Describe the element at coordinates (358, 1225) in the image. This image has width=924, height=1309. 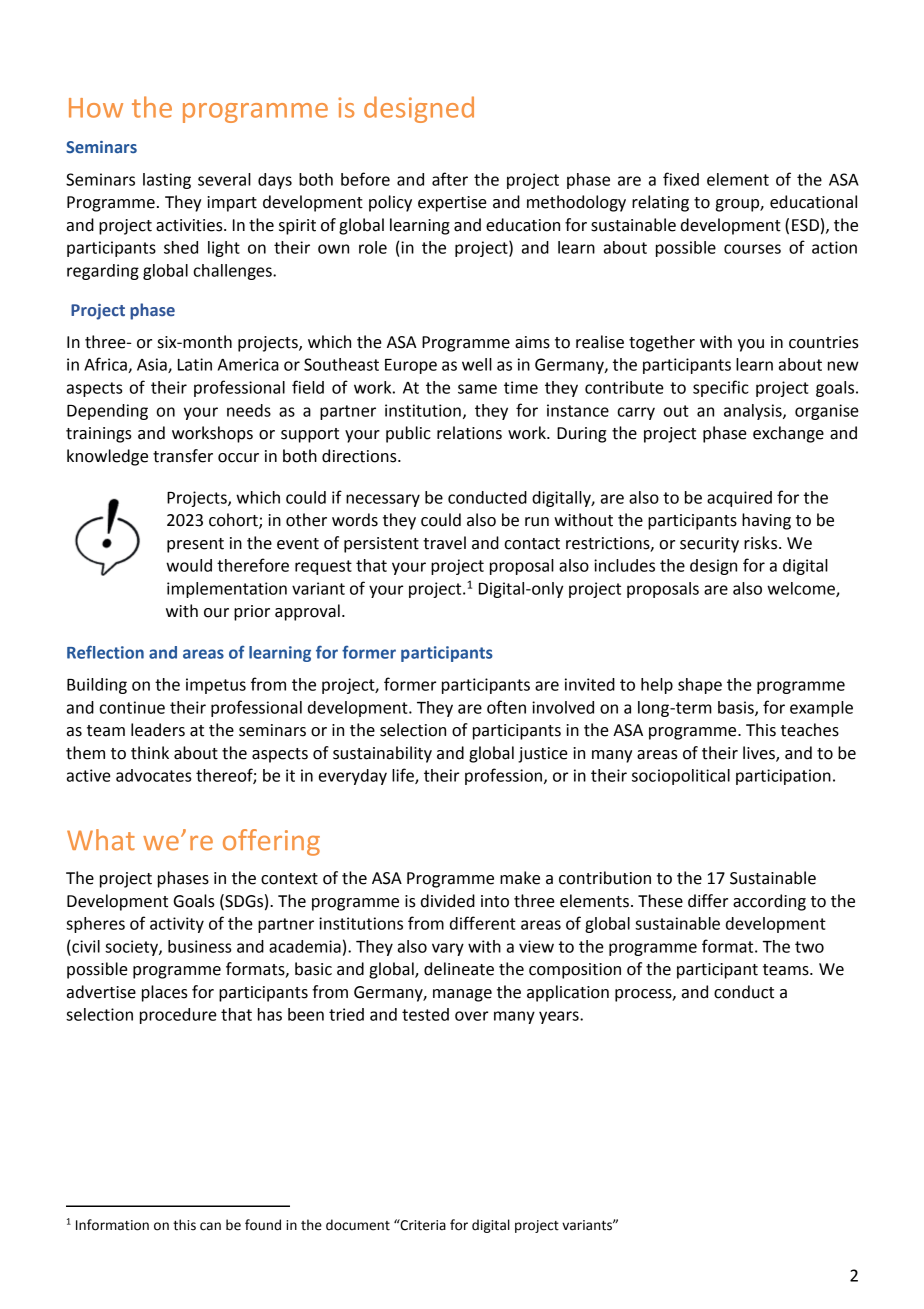
I see `document` at that location.
